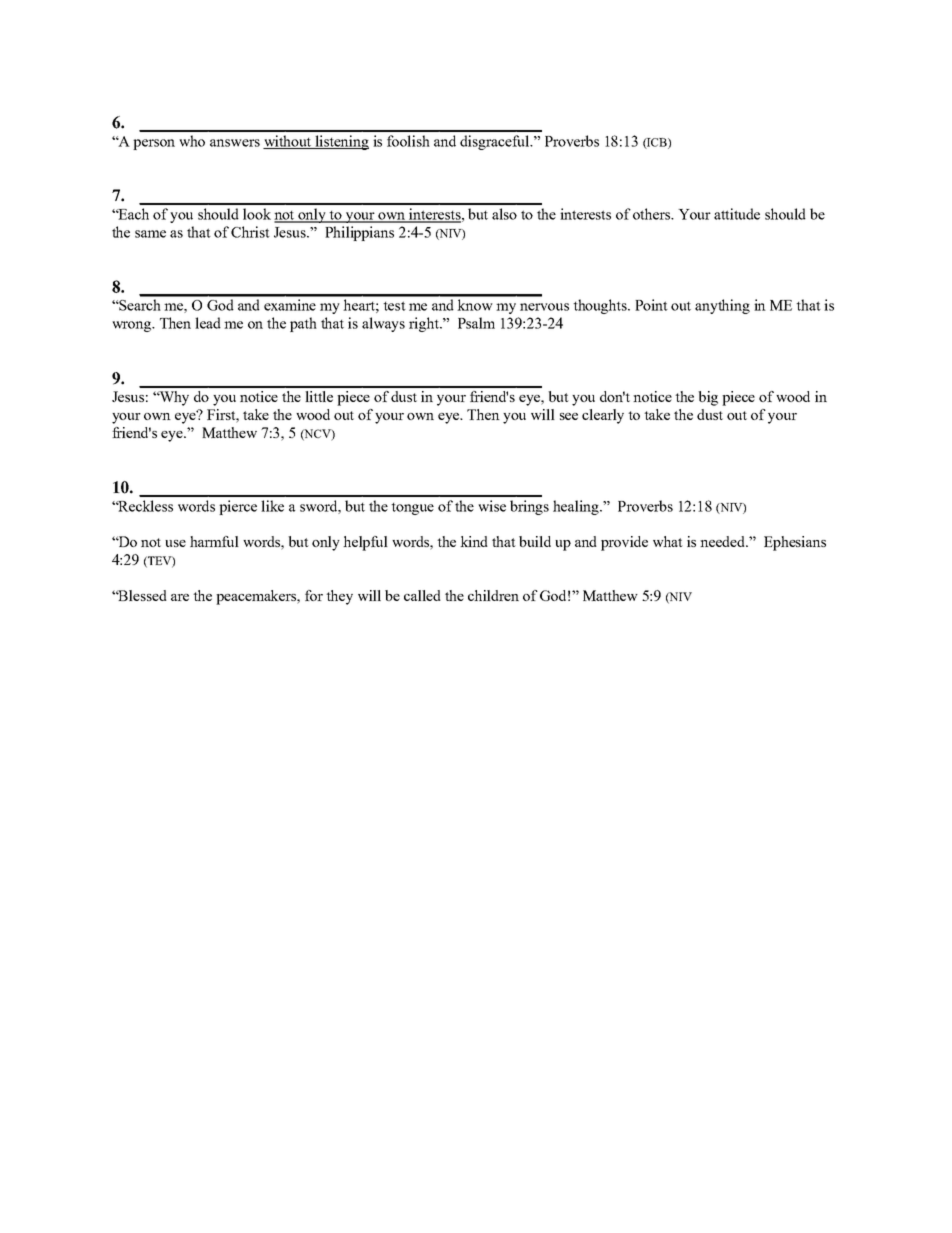 This screenshot has height=1233, width=952. What do you see at coordinates (235, 143) in the screenshot?
I see `answers` at bounding box center [235, 143].
